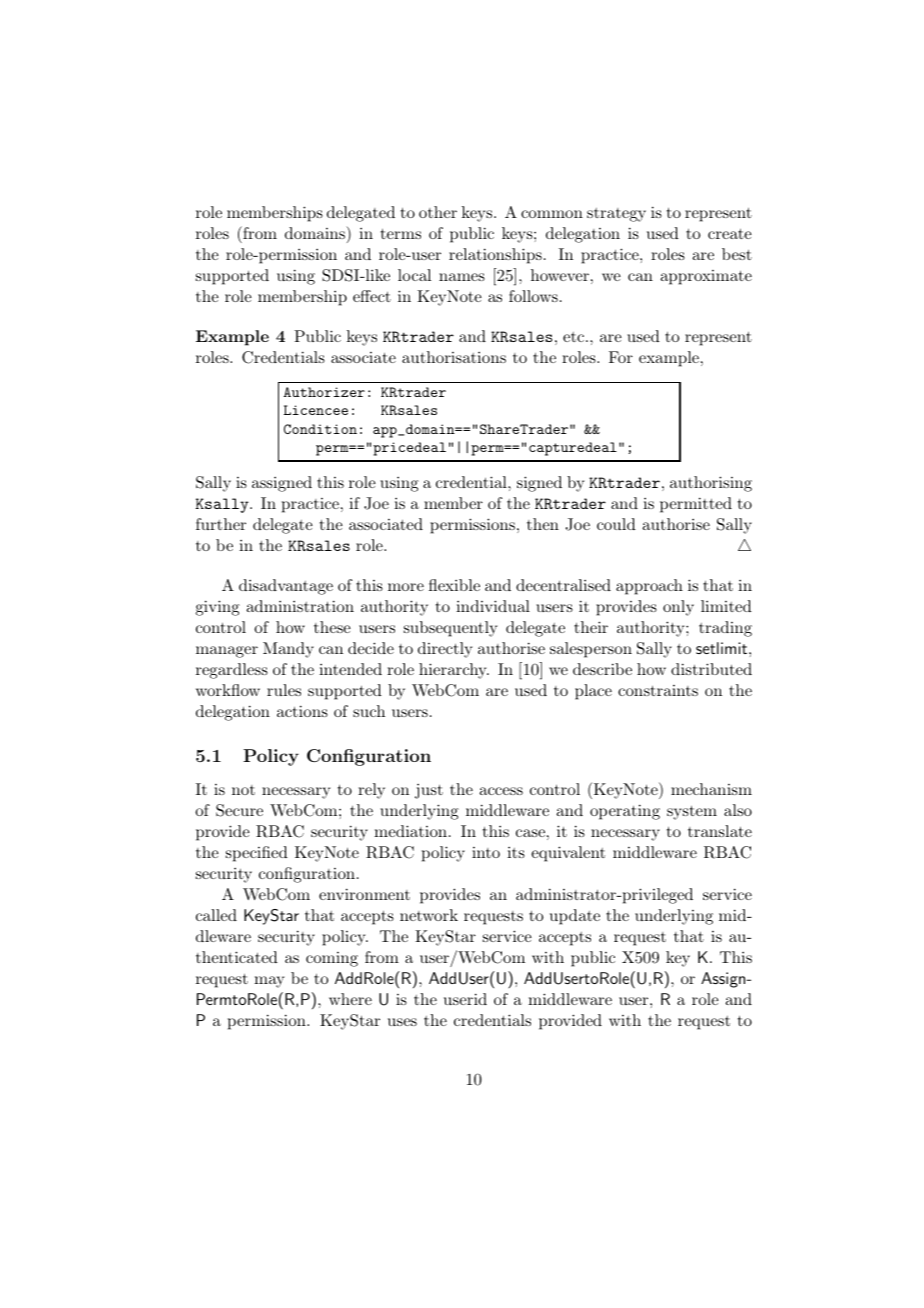  Describe the element at coordinates (300, 606) in the image. I see `administration` at that location.
